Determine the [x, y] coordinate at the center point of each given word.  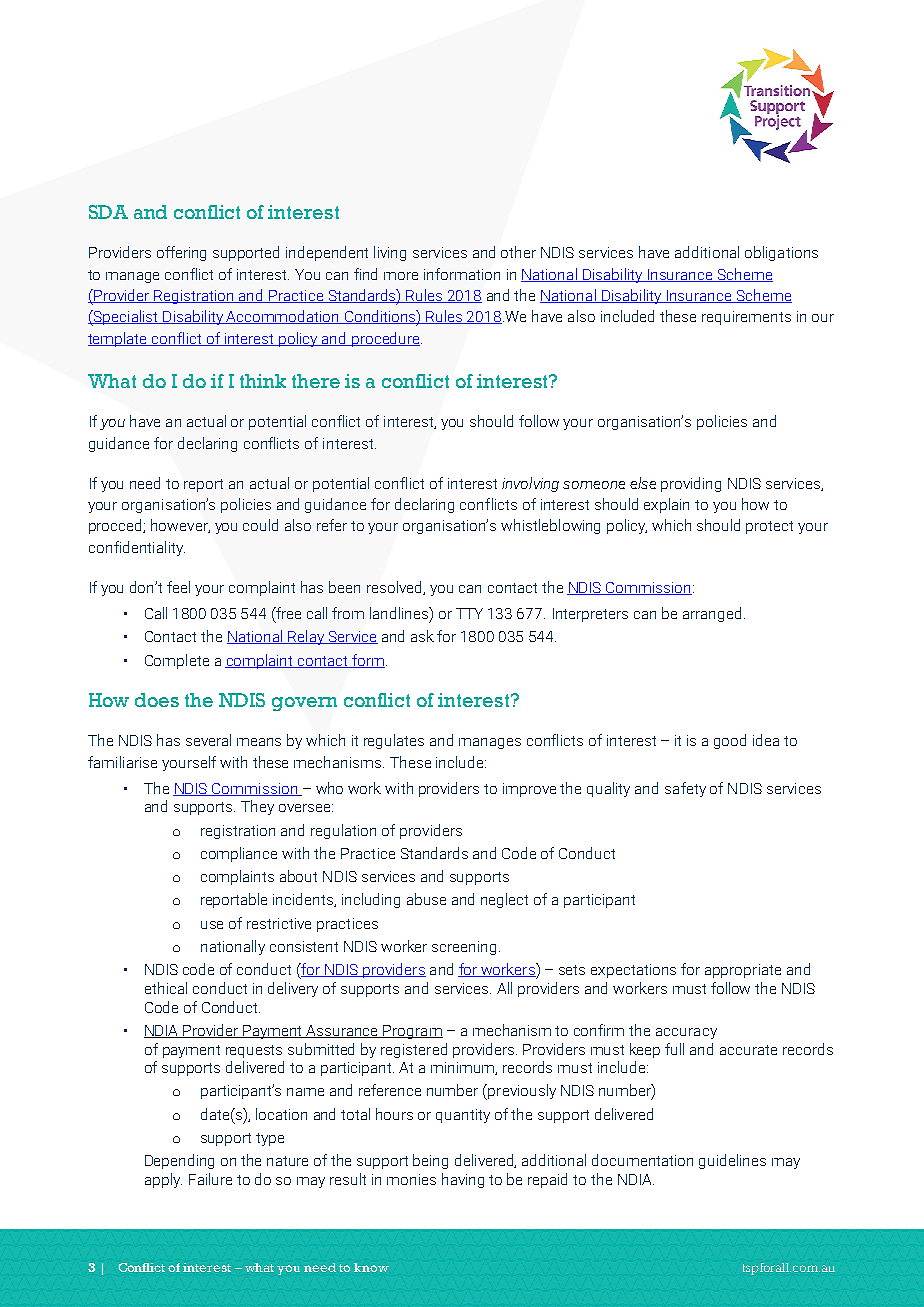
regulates [394, 741]
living [390, 253]
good [730, 741]
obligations [781, 253]
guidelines [732, 1161]
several [208, 740]
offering [181, 253]
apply [163, 1180]
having [463, 1180]
